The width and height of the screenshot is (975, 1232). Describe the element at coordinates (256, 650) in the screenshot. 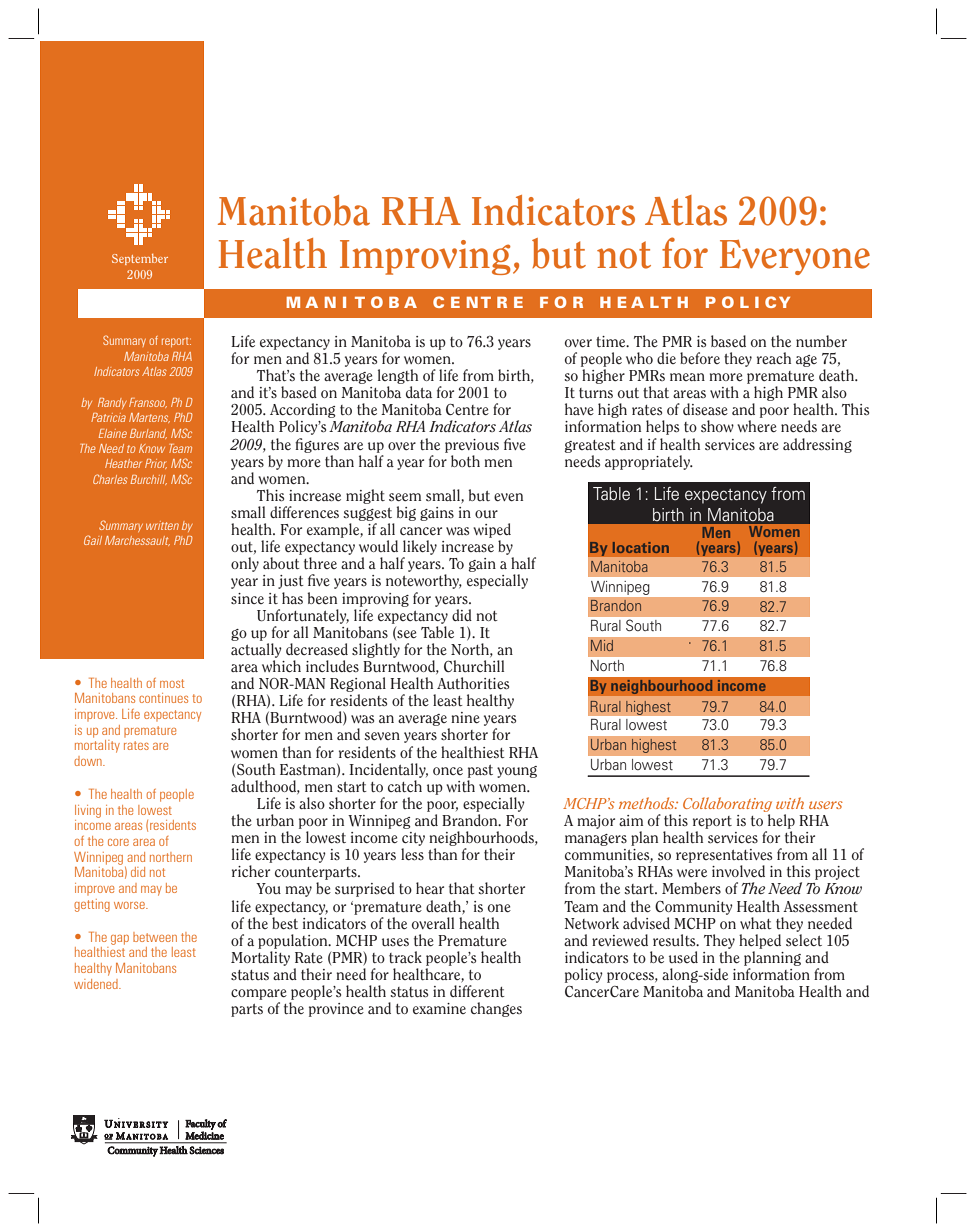

I see `actually` at that location.
